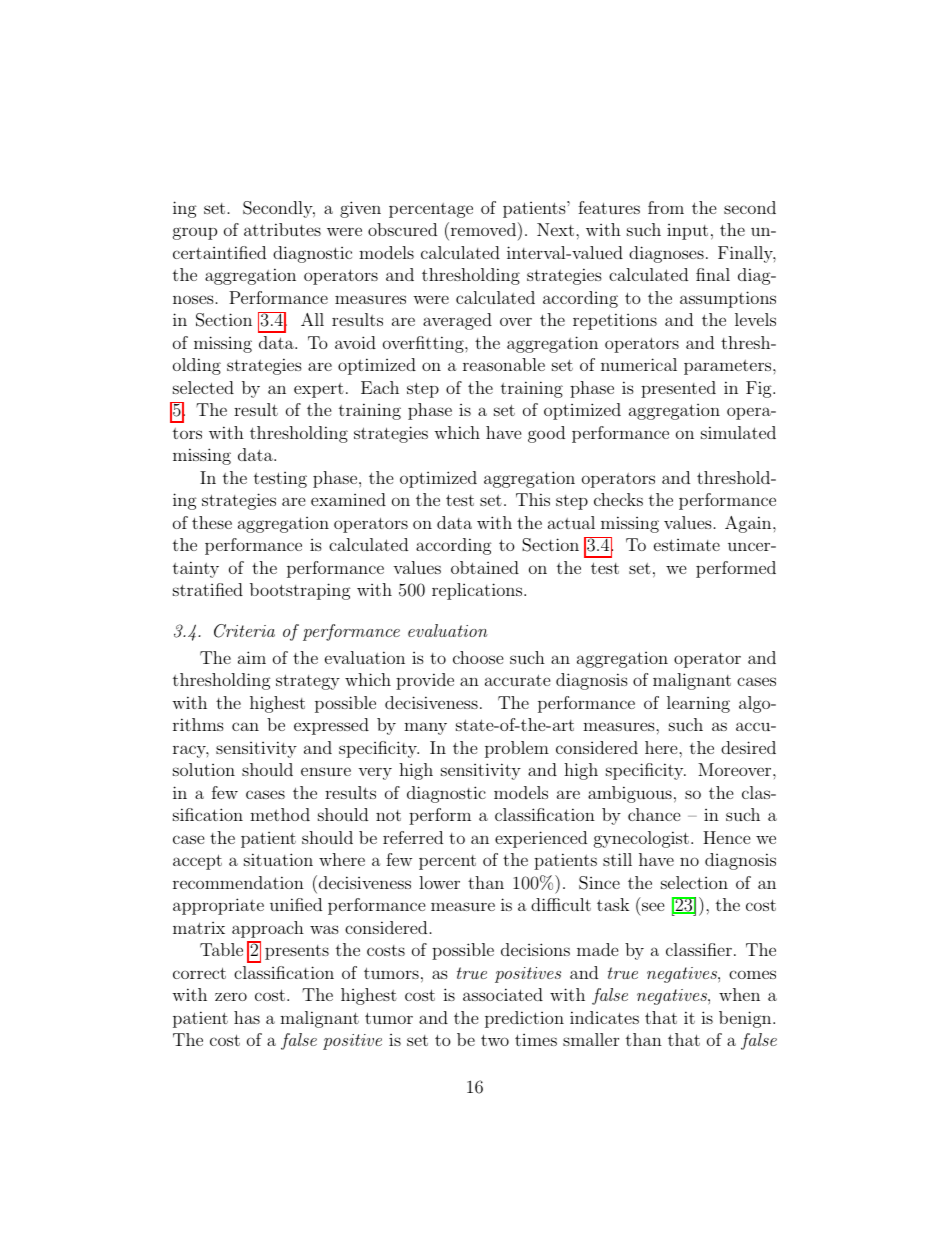 Image resolution: width=952 pixels, height=1233 pixels. Describe the element at coordinates (282, 229) in the image. I see `attributes` at that location.
